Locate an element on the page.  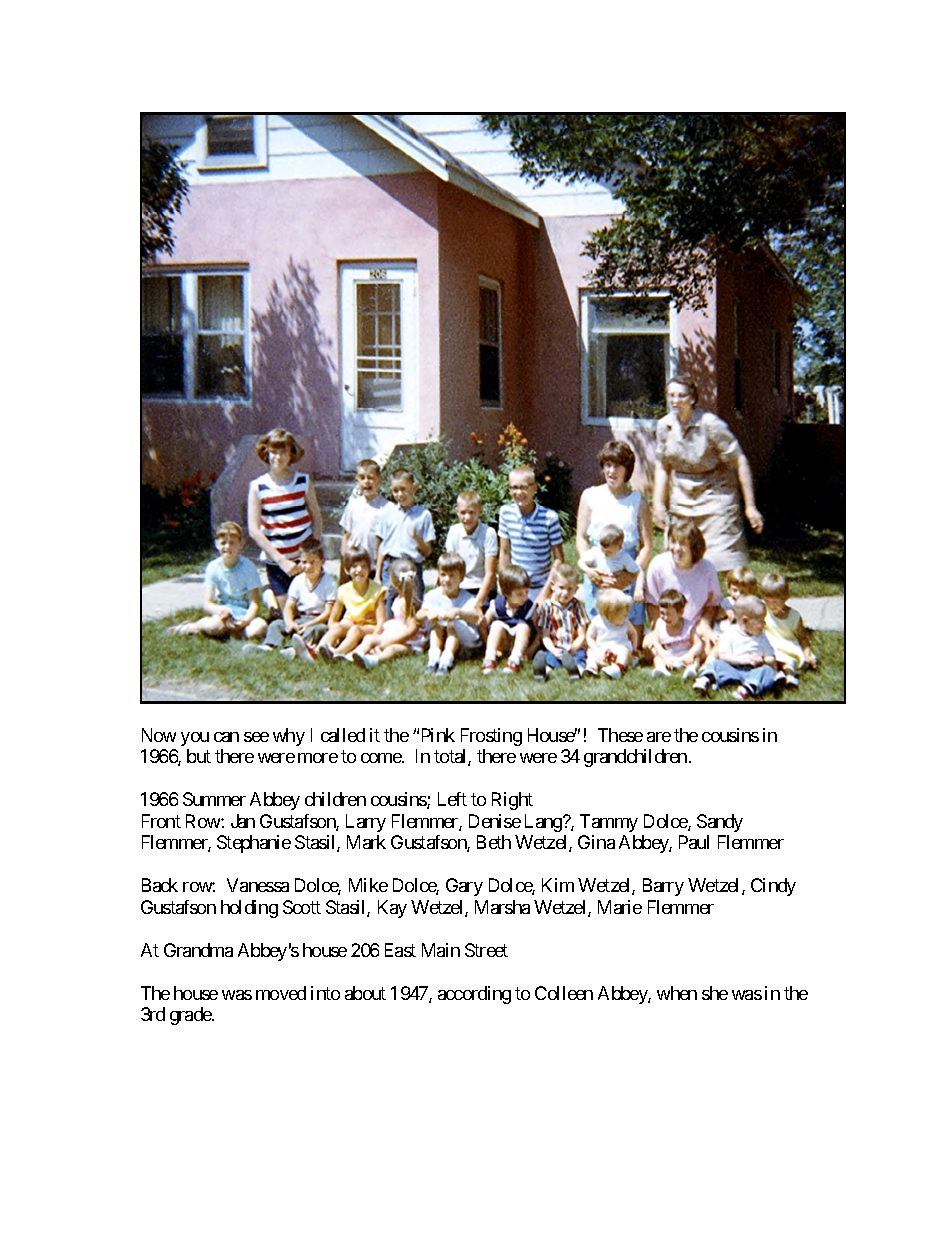
grade is located at coordinates (191, 1016).
